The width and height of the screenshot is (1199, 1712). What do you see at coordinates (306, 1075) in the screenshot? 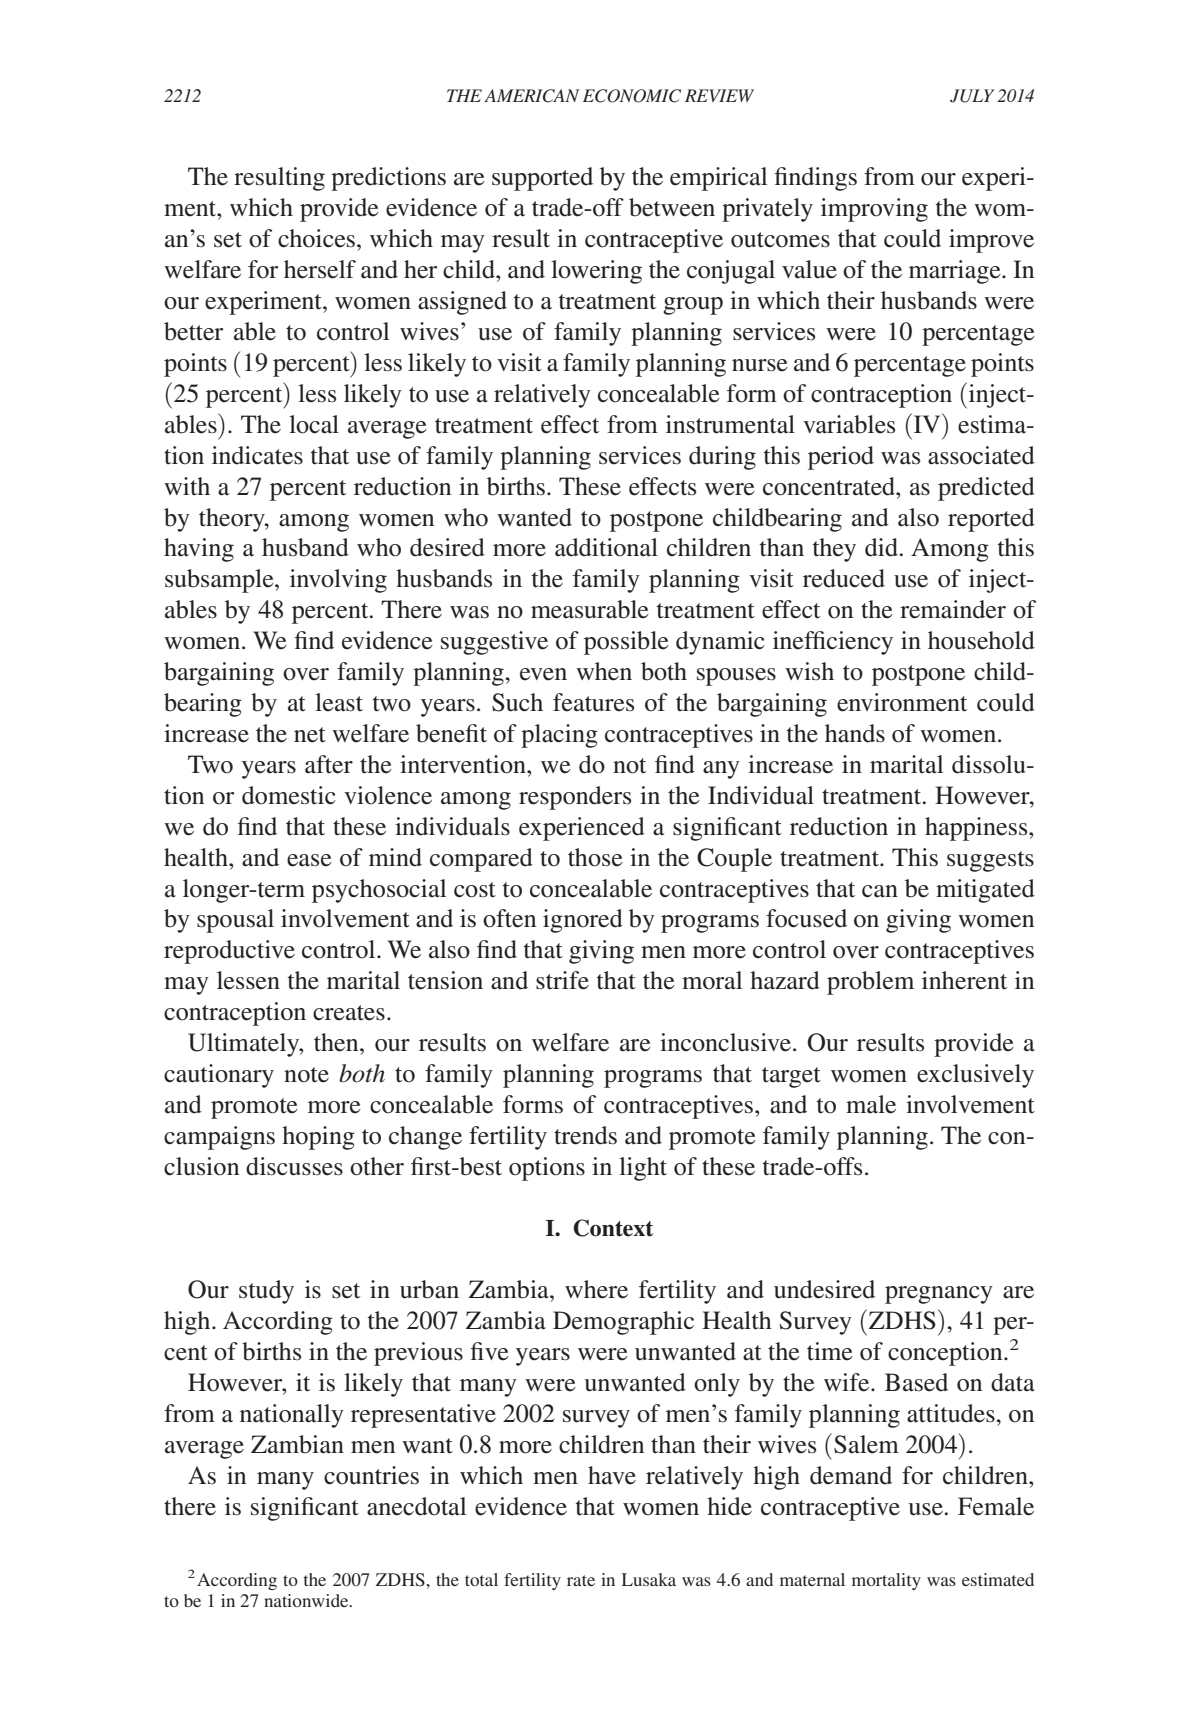
I see `note` at bounding box center [306, 1075].
